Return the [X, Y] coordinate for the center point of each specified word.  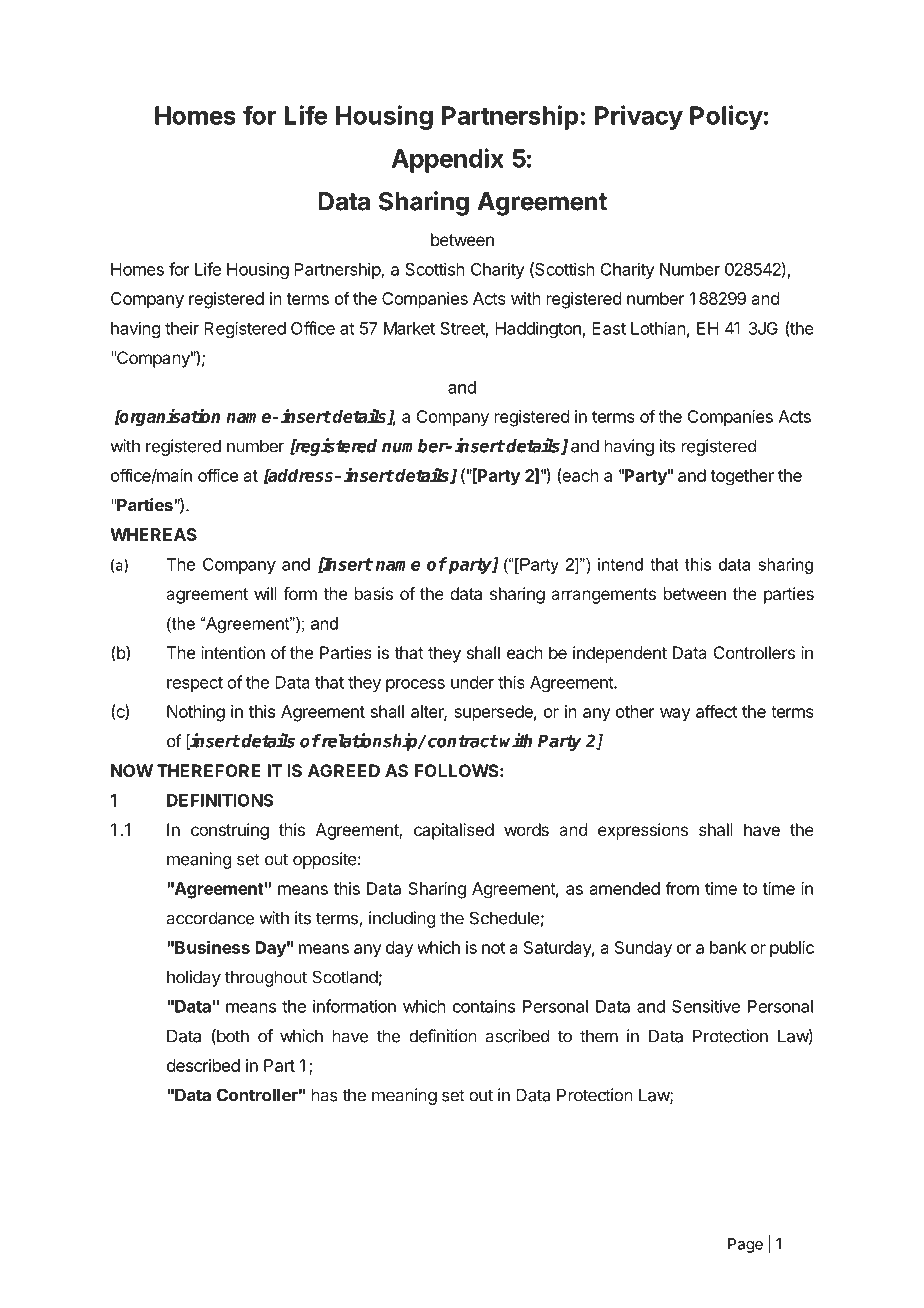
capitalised [454, 831]
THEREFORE [209, 770]
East [609, 328]
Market [409, 328]
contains [484, 1006]
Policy [726, 117]
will [265, 593]
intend [620, 564]
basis [374, 593]
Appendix [448, 160]
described [203, 1065]
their [182, 328]
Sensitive [706, 1006]
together [742, 477]
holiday [194, 978]
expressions [643, 831]
